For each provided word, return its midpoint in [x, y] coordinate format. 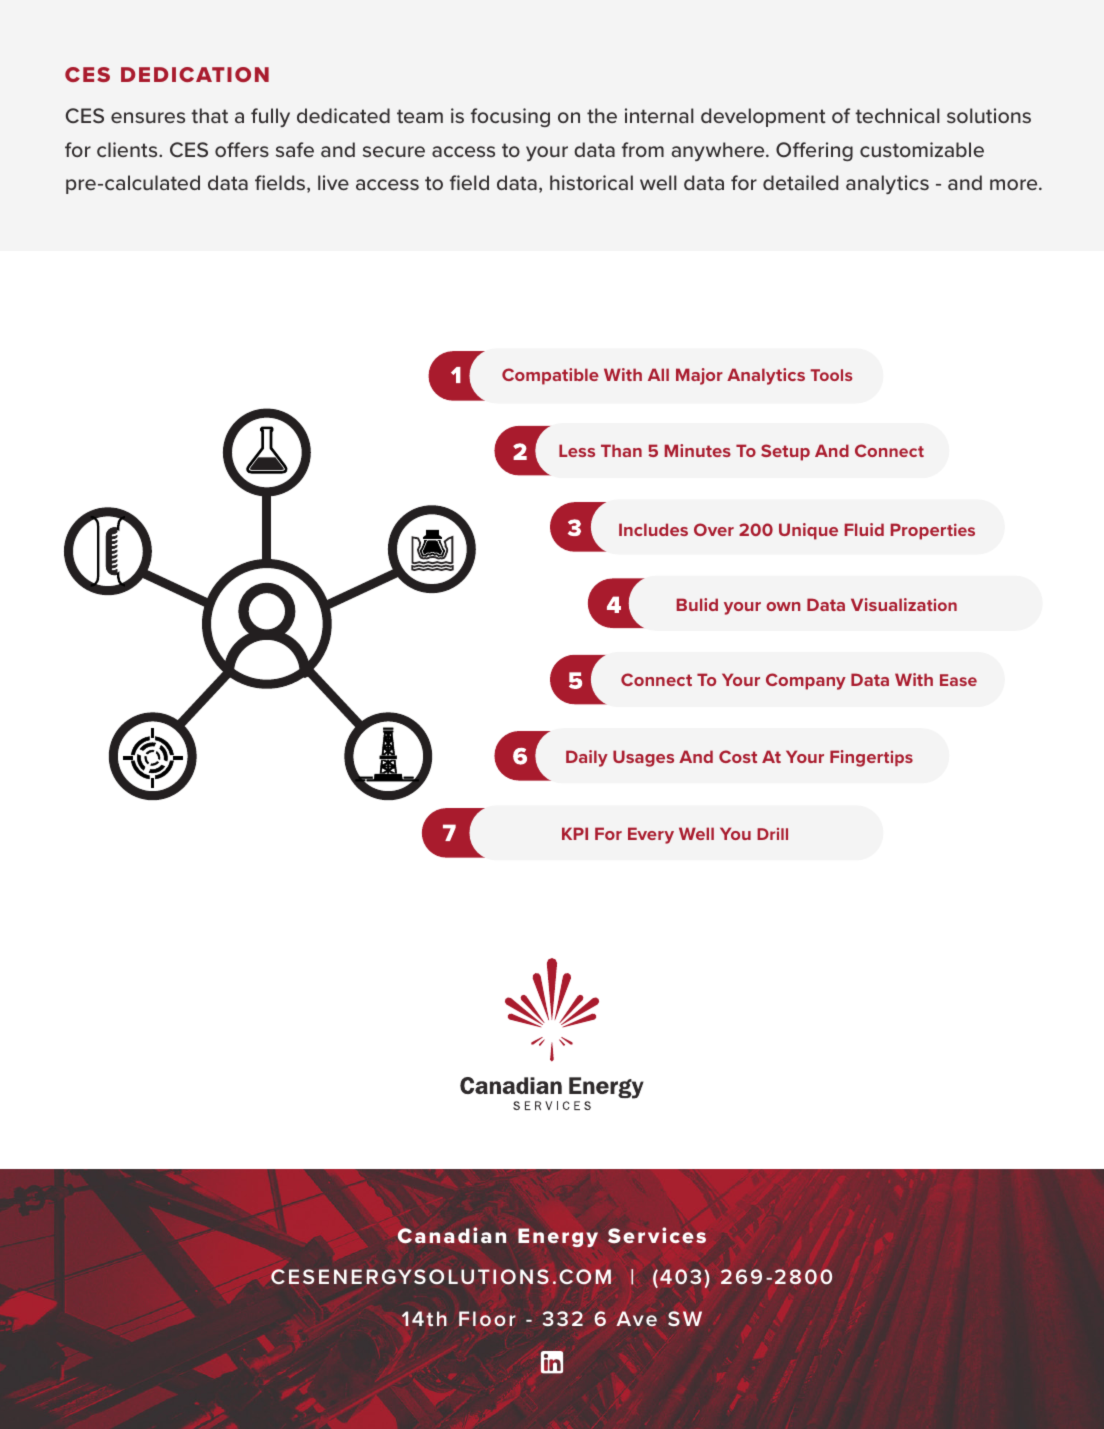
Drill [772, 834]
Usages [643, 758]
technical [897, 115]
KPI [575, 833]
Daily [587, 758]
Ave [636, 1318]
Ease [958, 680]
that [209, 115]
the [602, 115]
